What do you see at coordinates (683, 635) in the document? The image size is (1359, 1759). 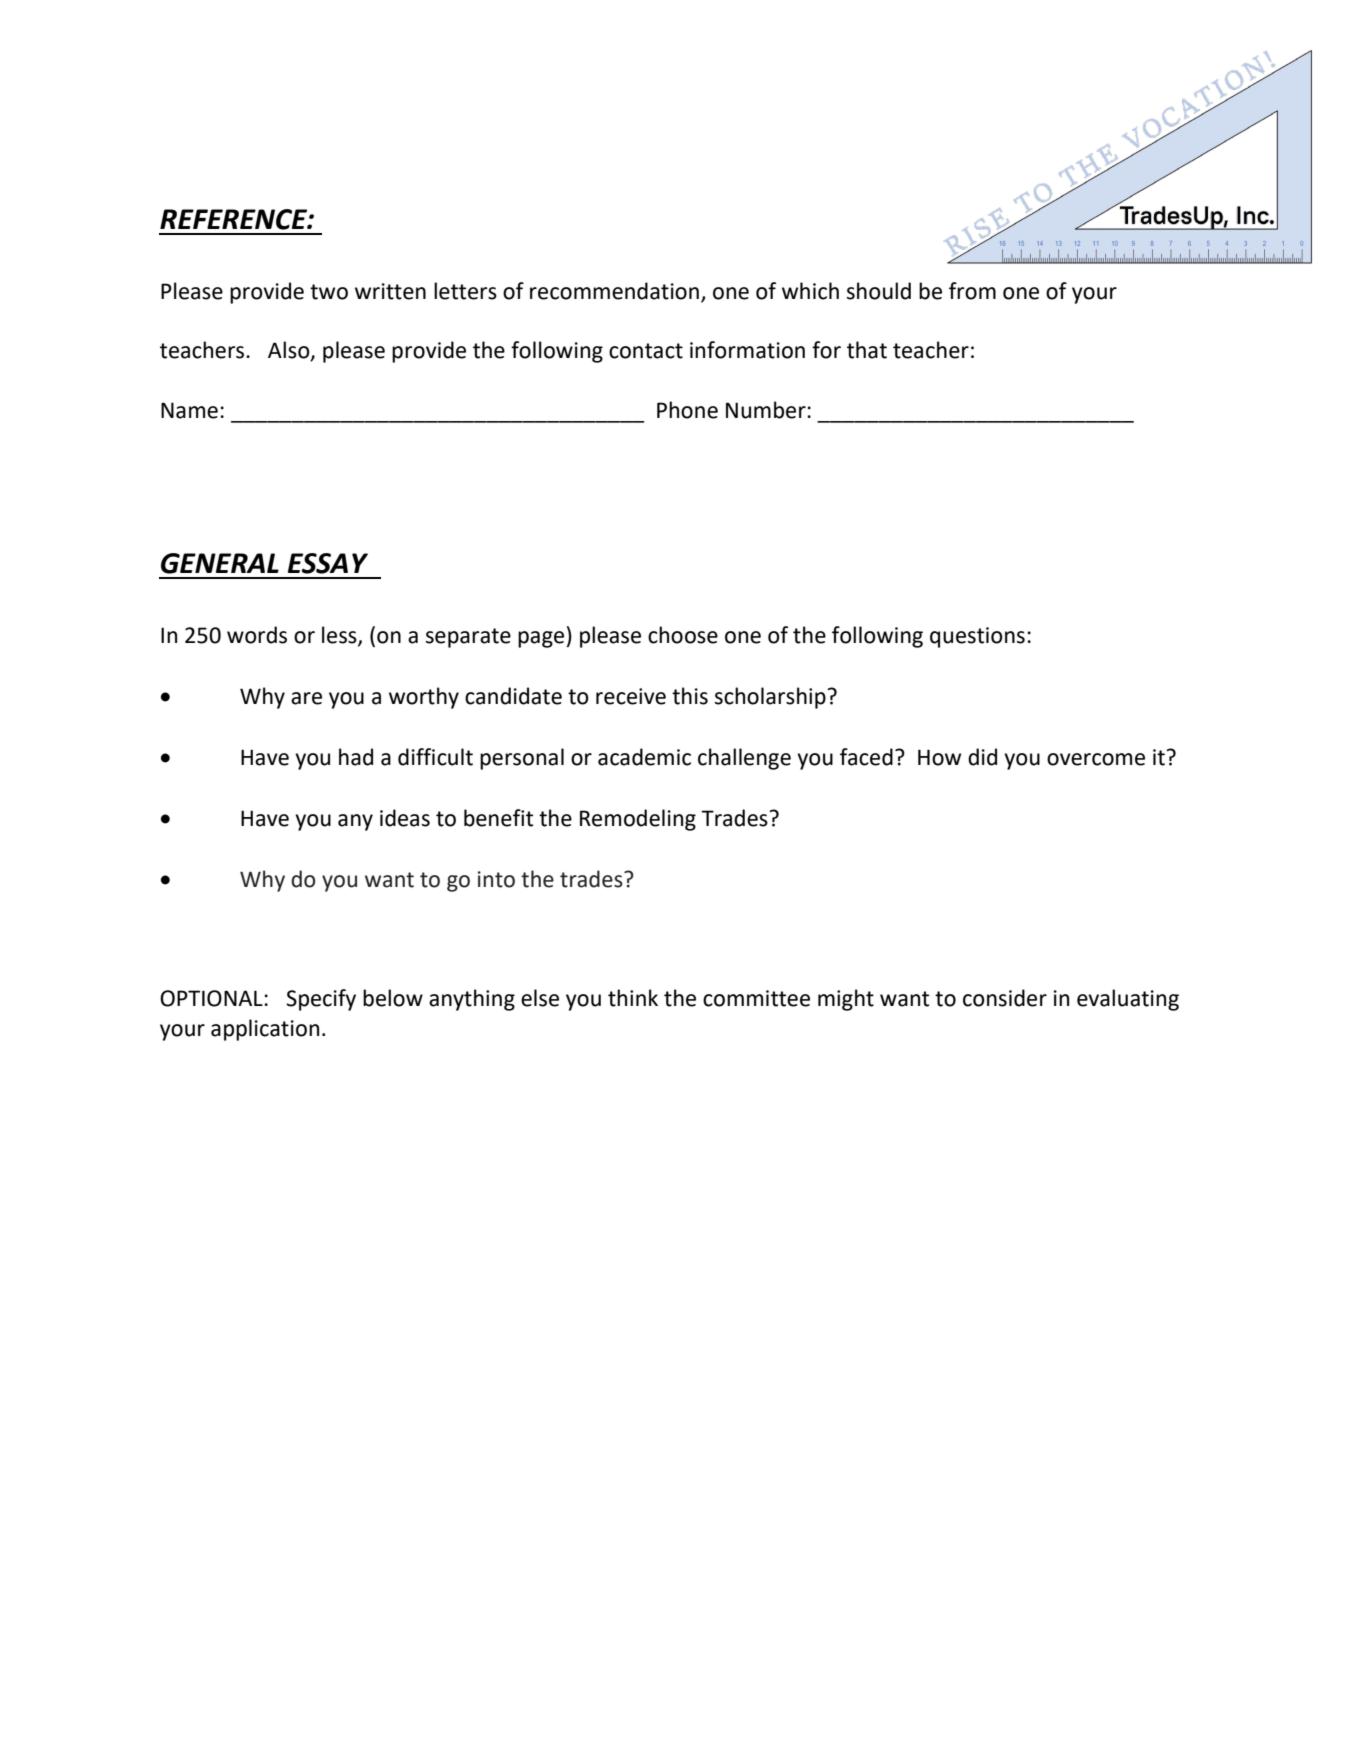 I see `choose` at bounding box center [683, 635].
